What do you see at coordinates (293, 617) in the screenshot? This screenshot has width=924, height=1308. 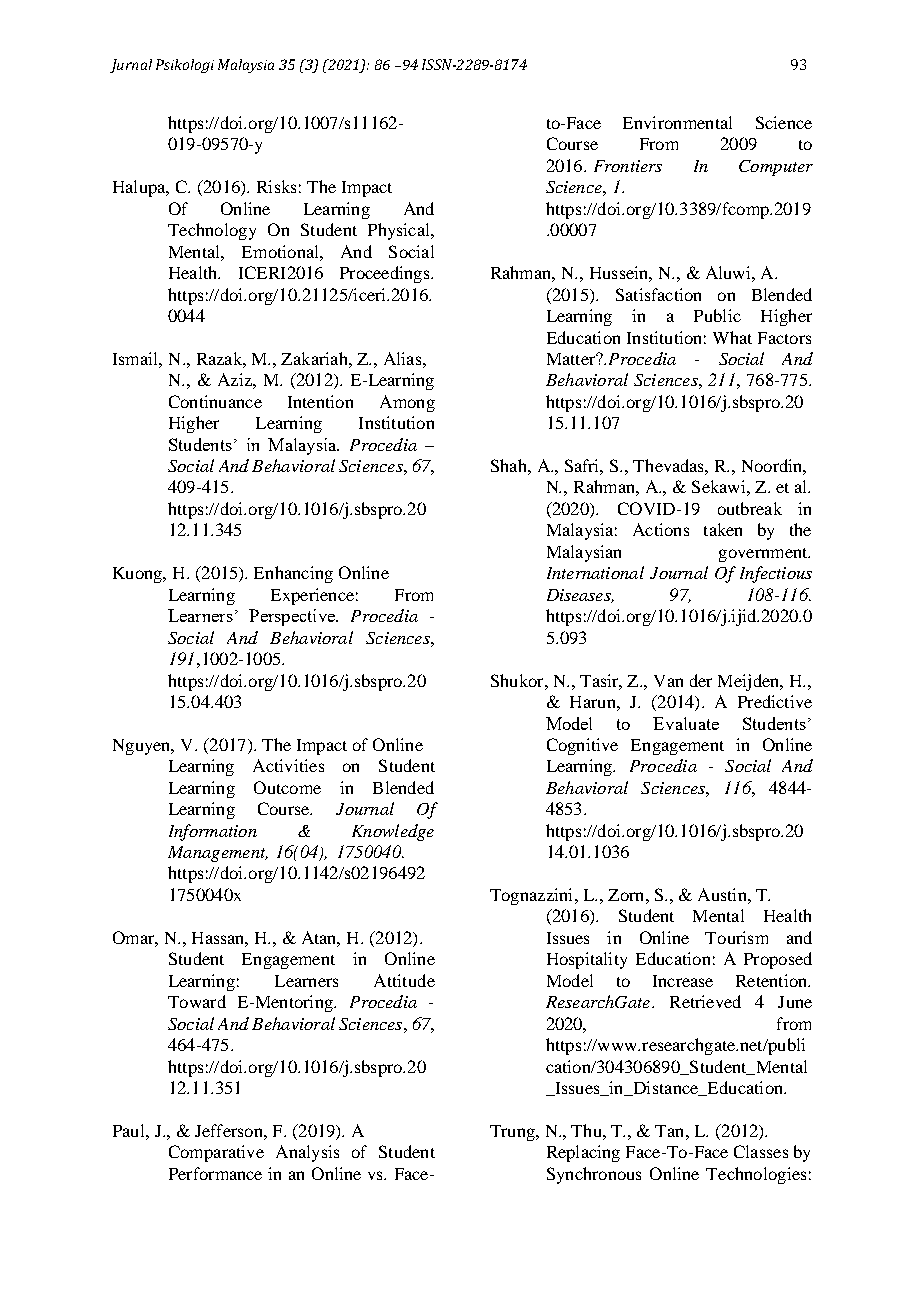 I see `Perspective` at bounding box center [293, 617].
